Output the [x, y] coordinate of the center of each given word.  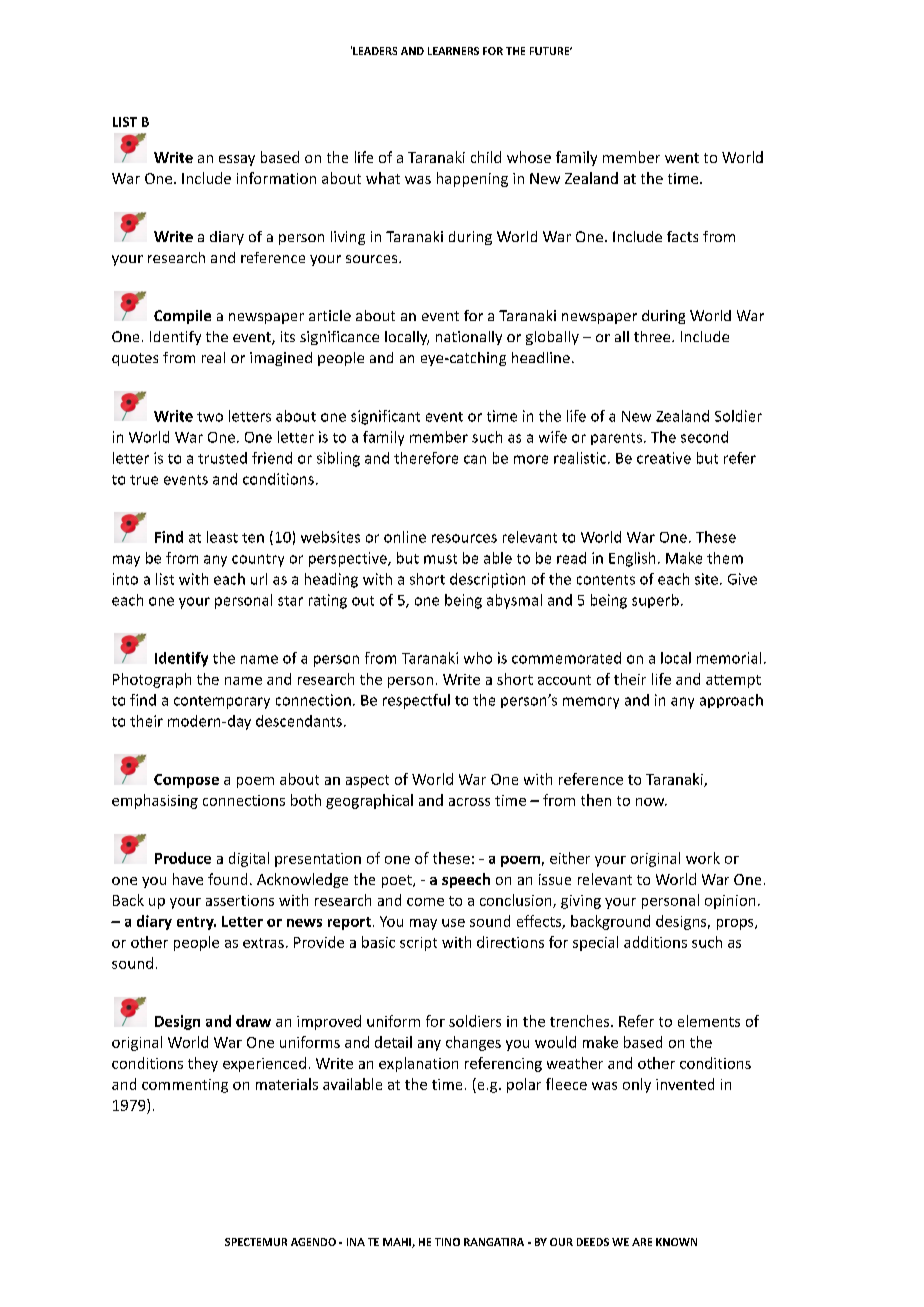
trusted [222, 458]
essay [237, 160]
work [703, 858]
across [469, 802]
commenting [185, 1086]
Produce [183, 858]
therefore [426, 458]
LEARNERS [453, 51]
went [682, 158]
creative [664, 458]
